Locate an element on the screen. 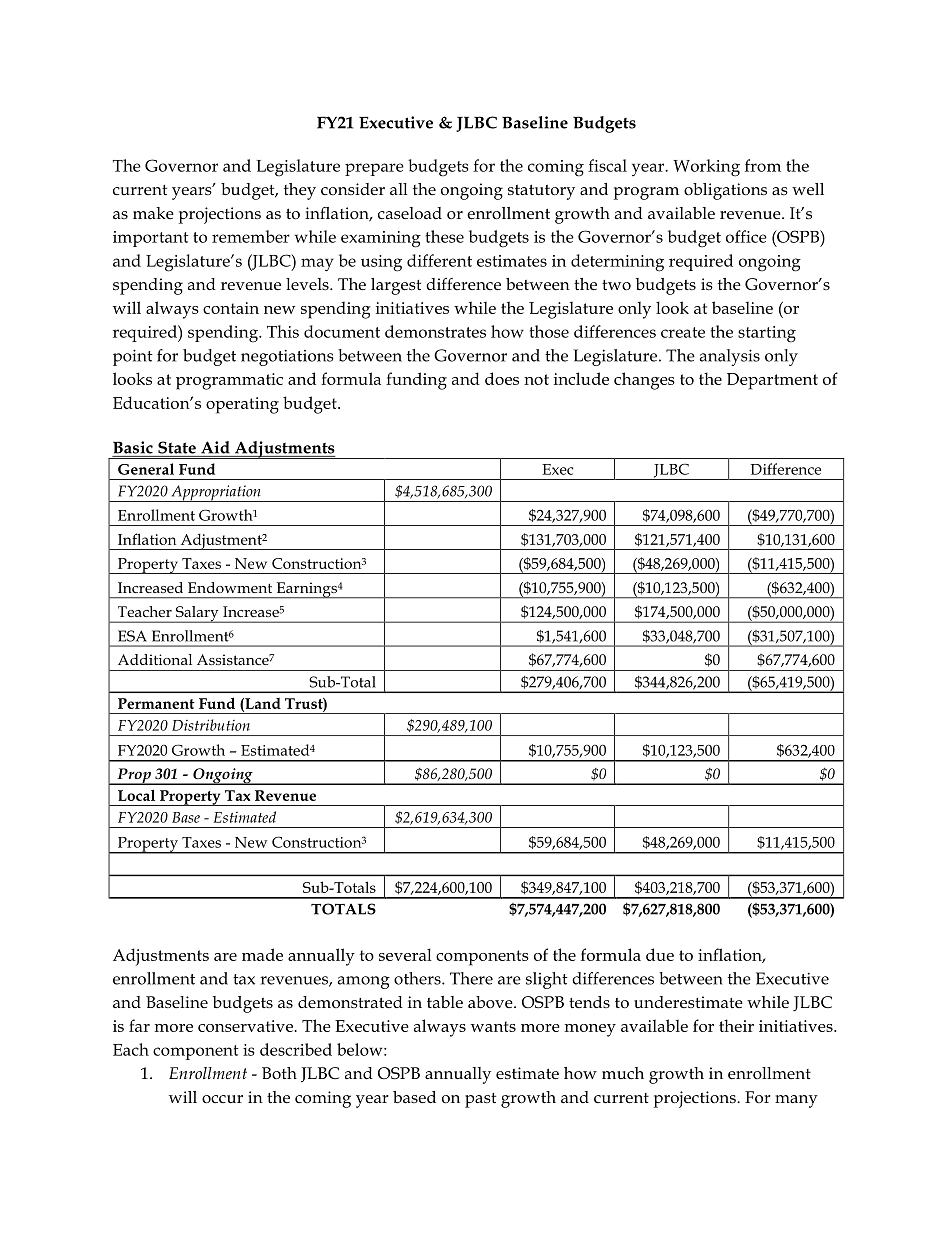  Distribution is located at coordinates (211, 725).
